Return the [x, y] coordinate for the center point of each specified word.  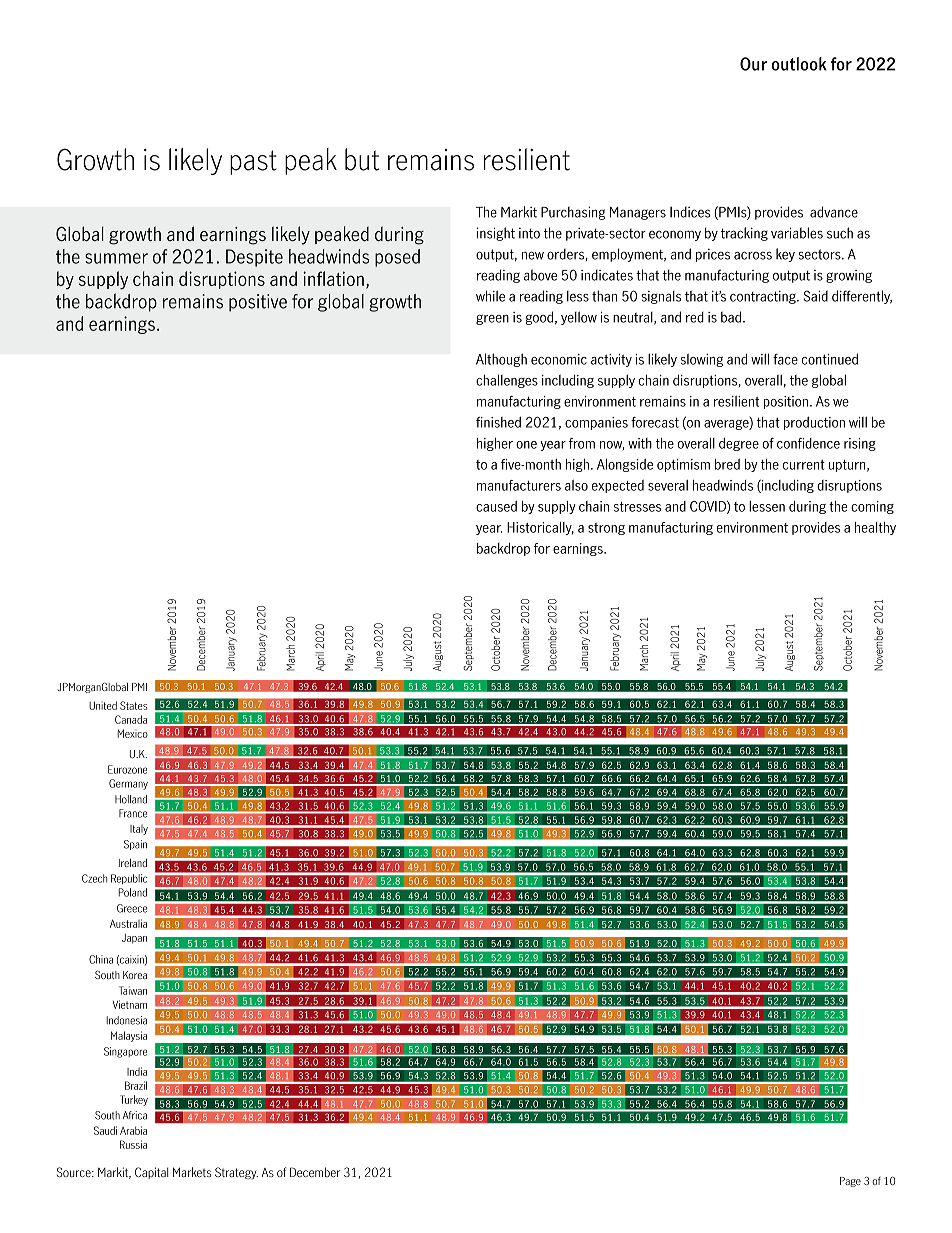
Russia [133, 1144]
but [362, 159]
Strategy [236, 1173]
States [134, 705]
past [253, 162]
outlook [799, 64]
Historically [540, 528]
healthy [875, 528]
